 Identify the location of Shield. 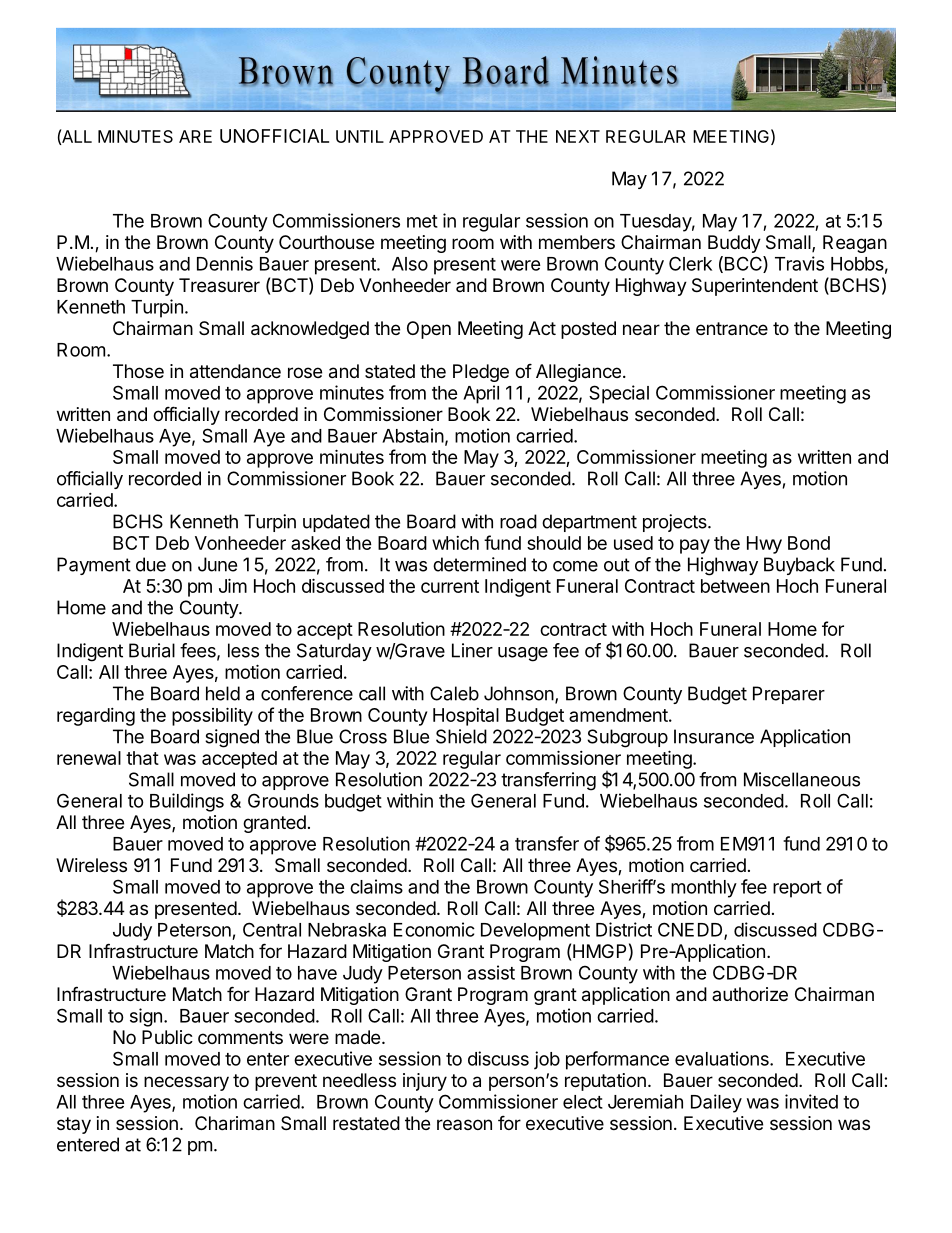
(461, 736).
